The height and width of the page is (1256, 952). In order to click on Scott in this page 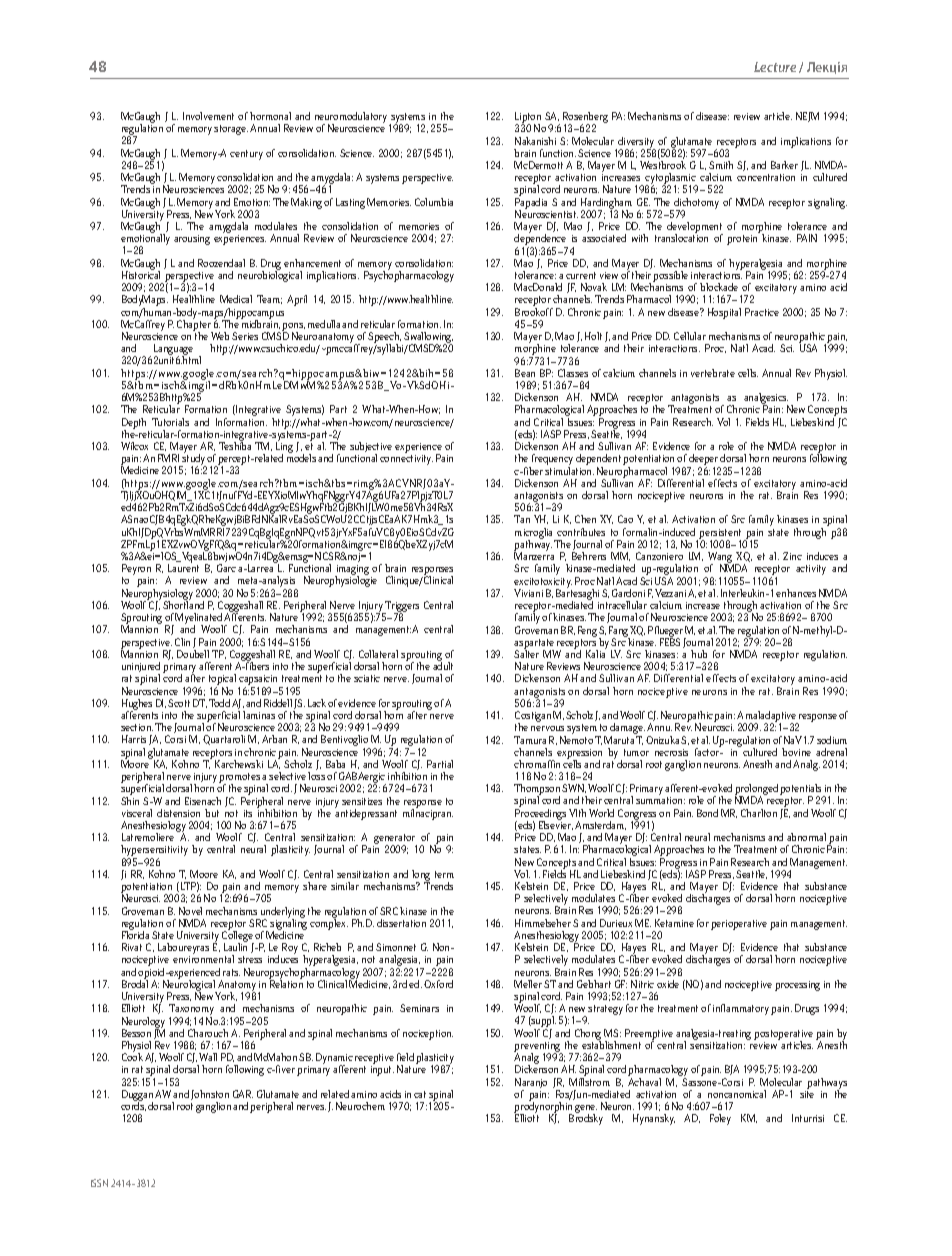, I will do `click(179, 703)`.
